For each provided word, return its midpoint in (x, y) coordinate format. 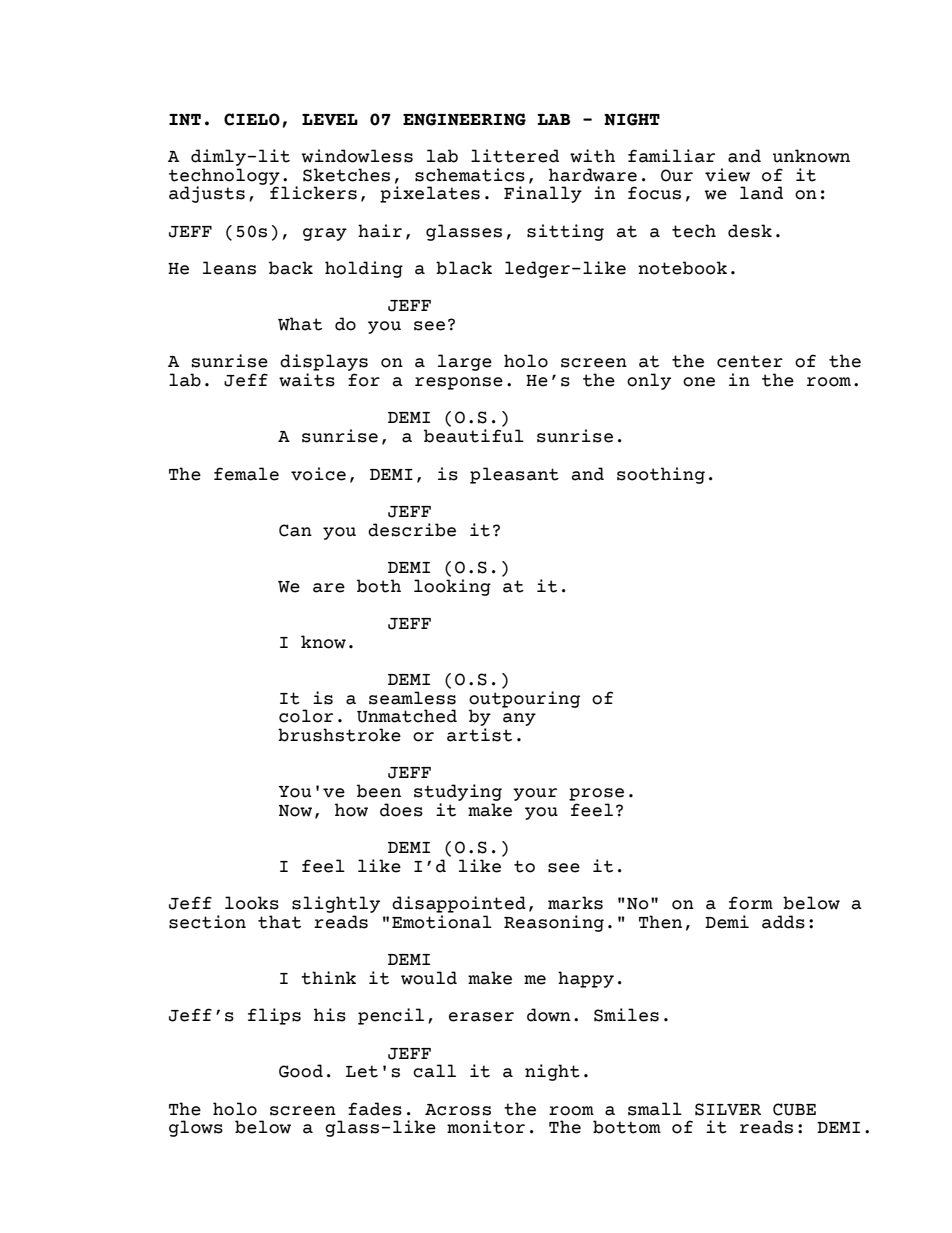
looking (452, 587)
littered (515, 156)
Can (295, 530)
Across (458, 1110)
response (459, 383)
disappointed (459, 904)
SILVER (728, 1109)
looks (252, 903)
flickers (313, 192)
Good (301, 1071)
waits (307, 380)
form (751, 903)
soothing (661, 475)
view (727, 175)
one (699, 382)
